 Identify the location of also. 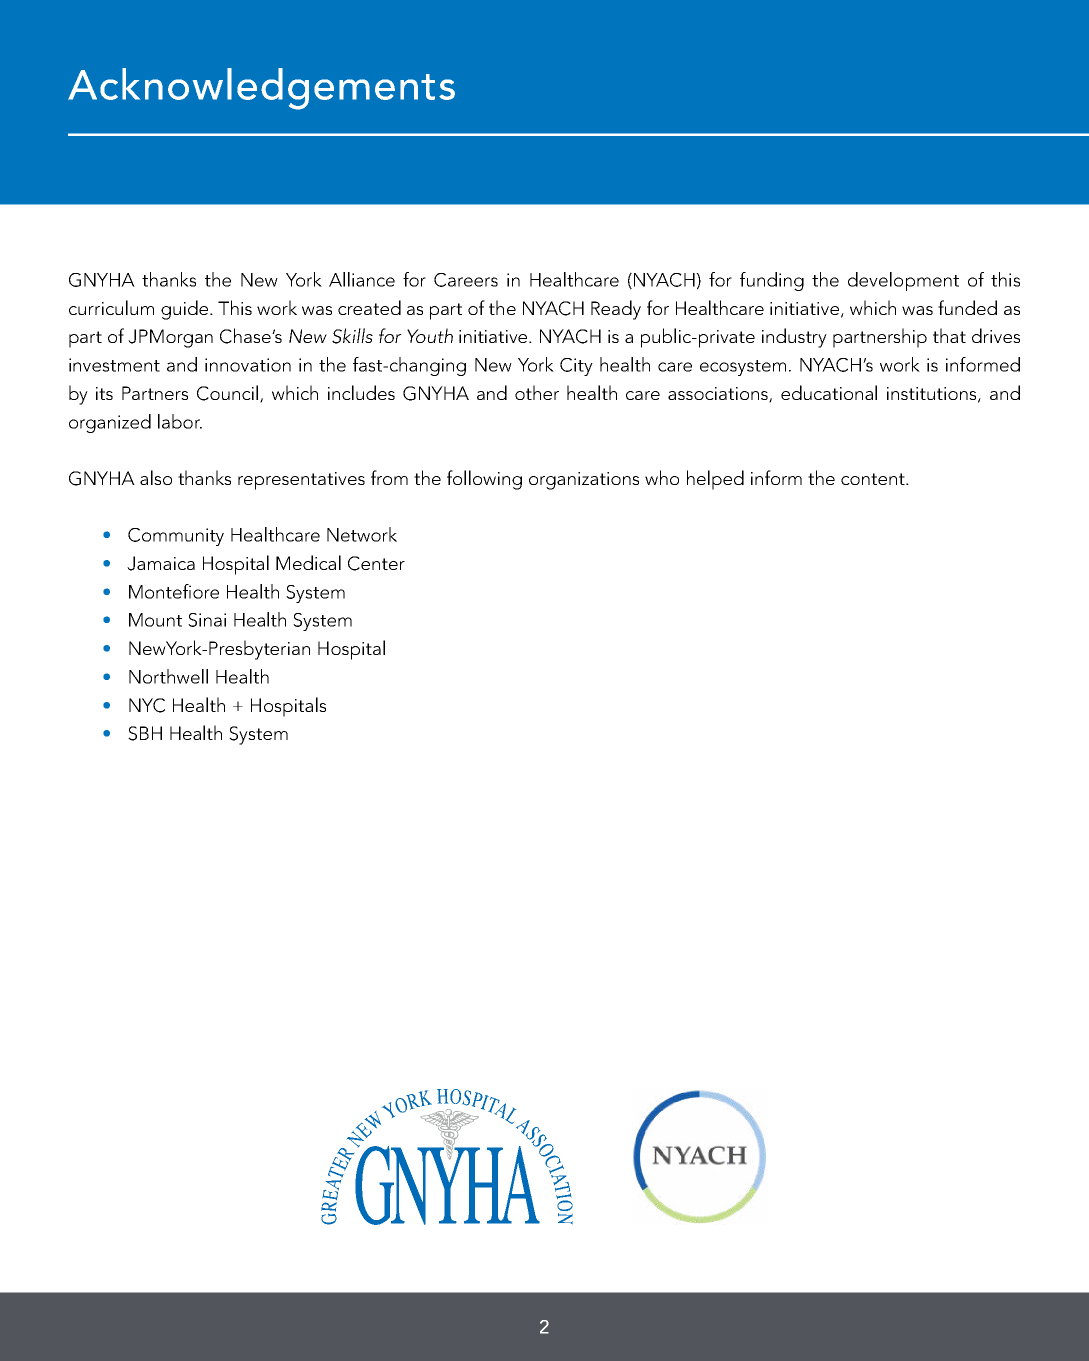
(156, 477).
